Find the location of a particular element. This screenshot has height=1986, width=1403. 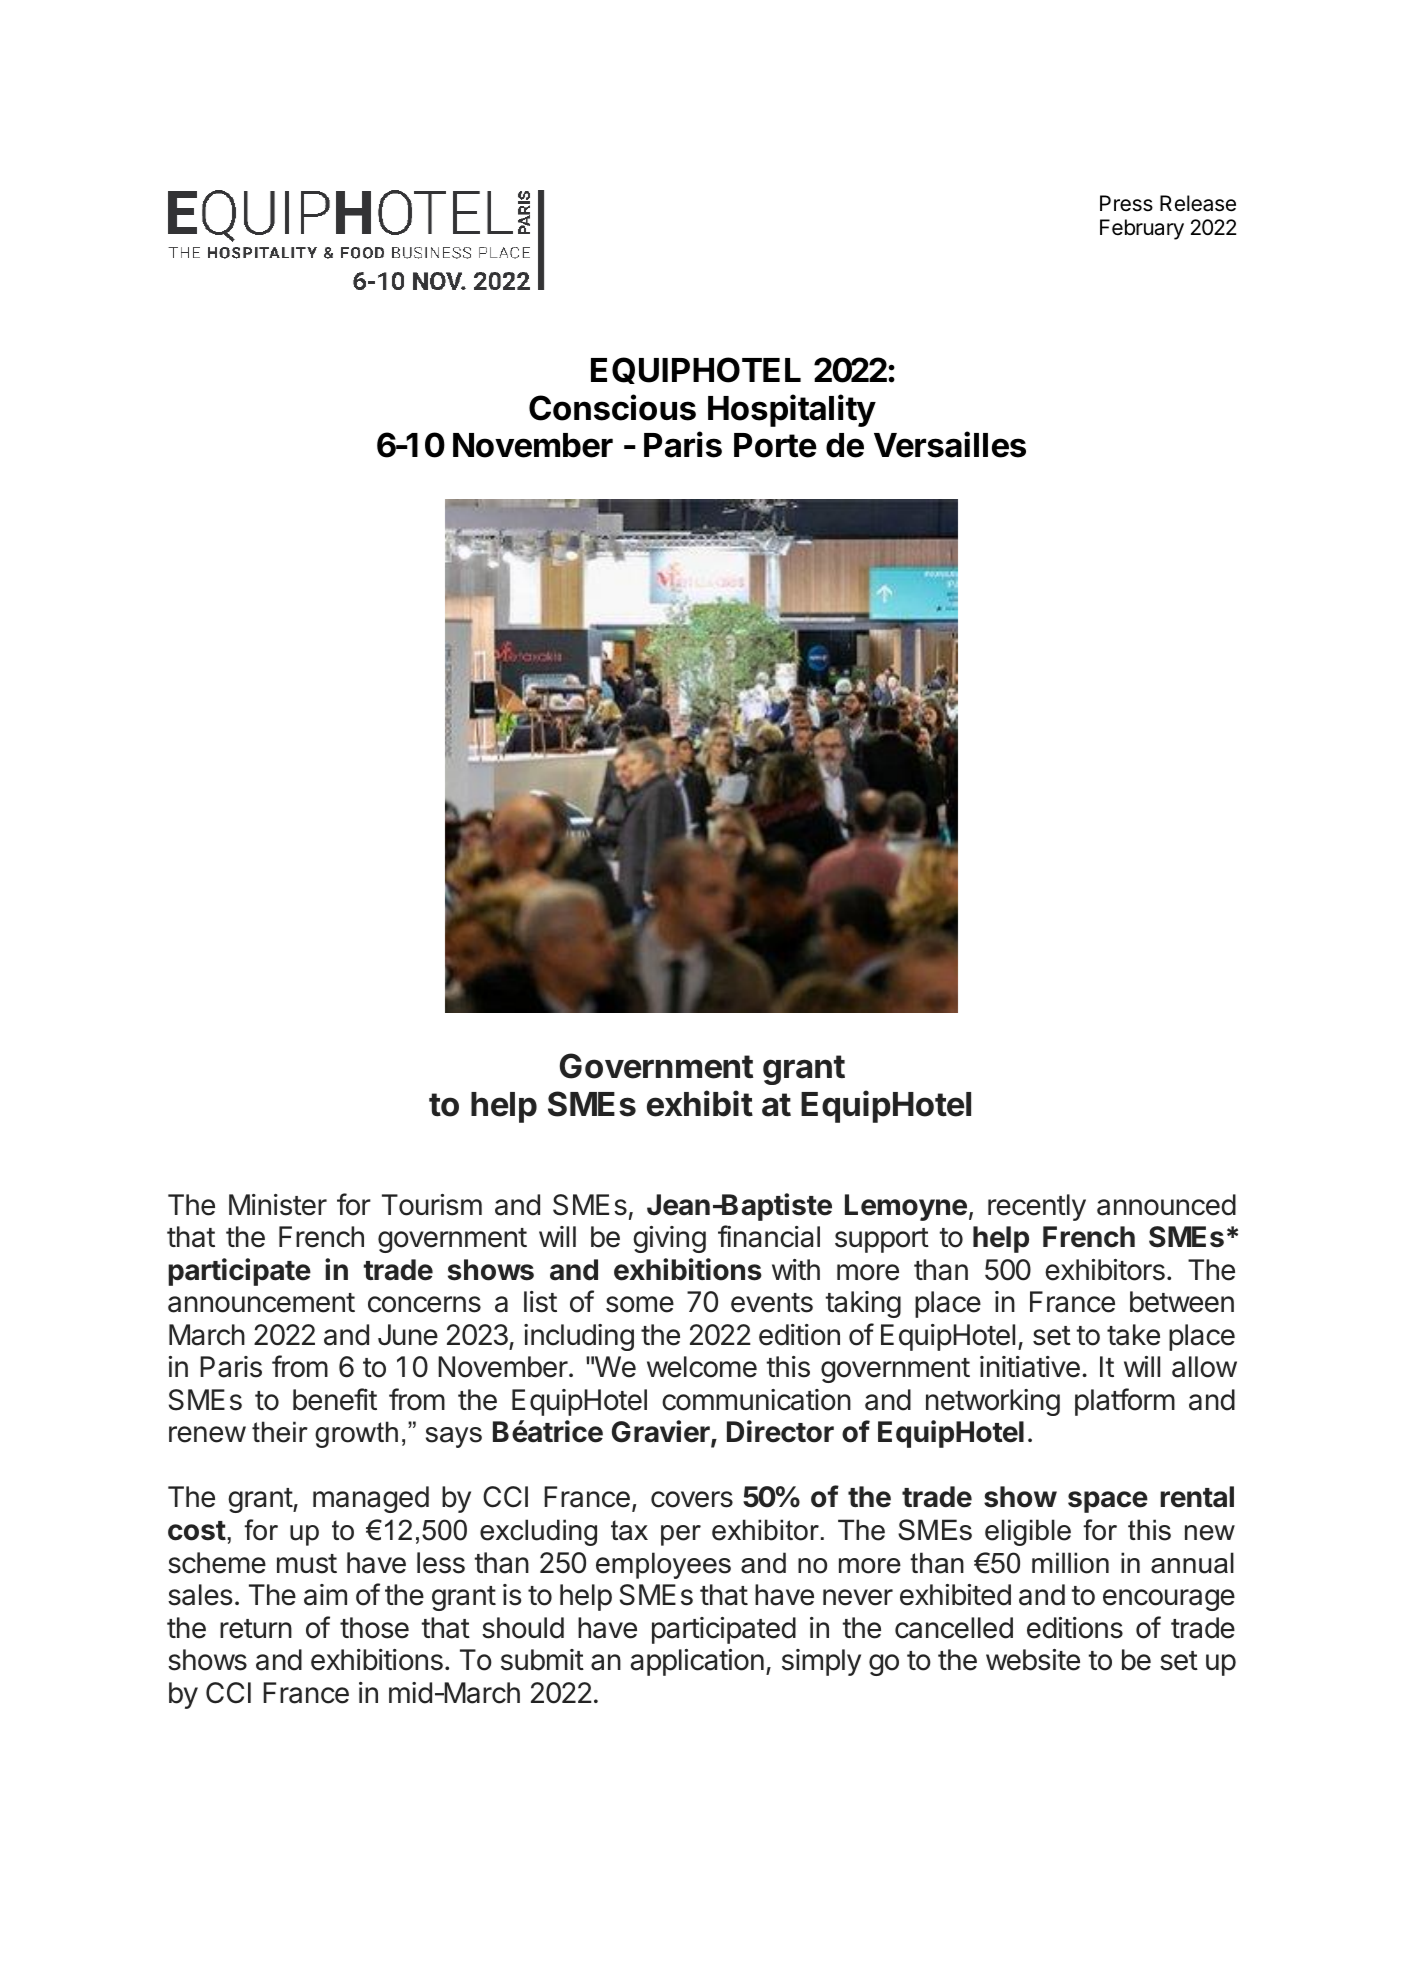

recently is located at coordinates (1037, 1207).
